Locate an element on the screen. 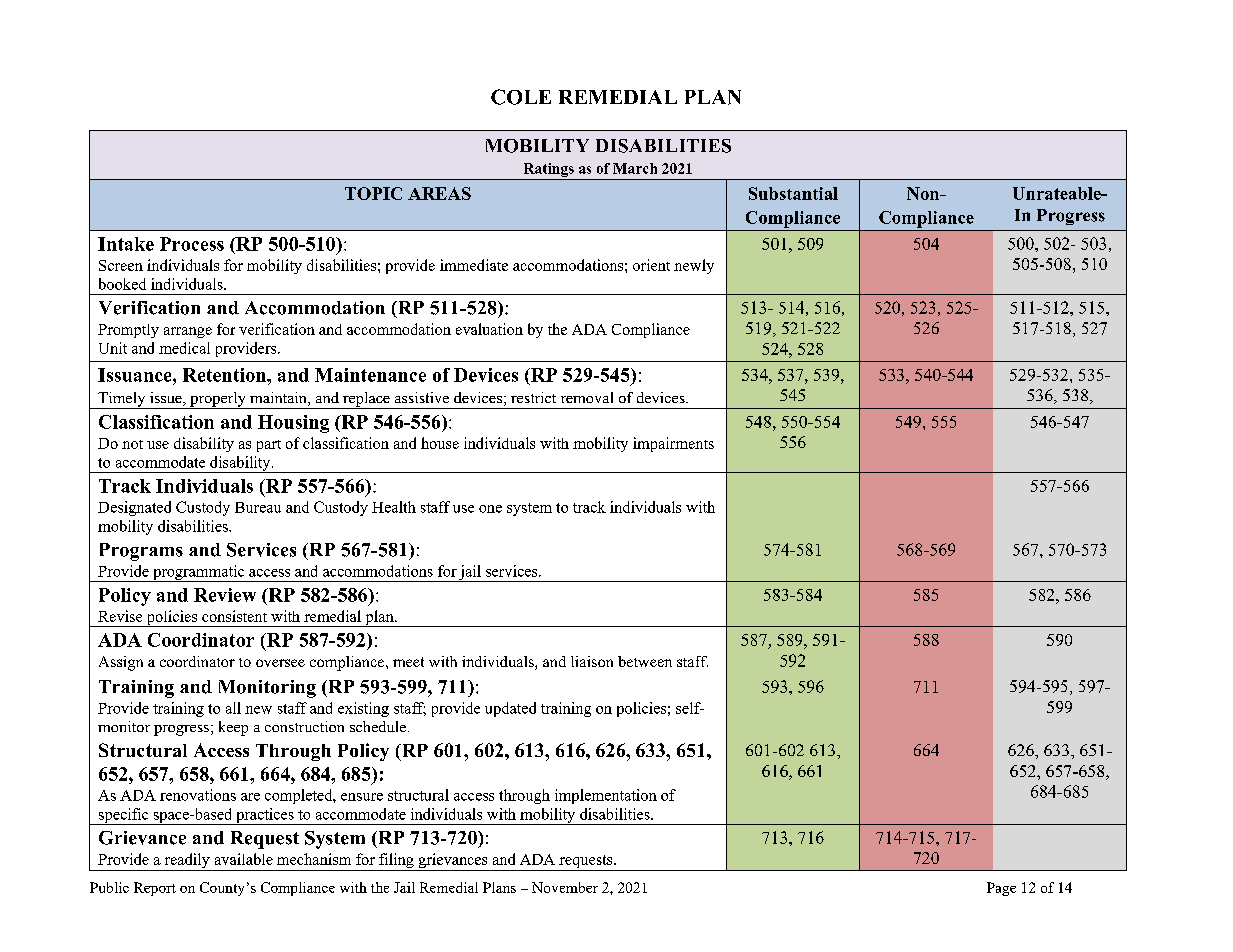 This screenshot has width=1233, height=952. readily is located at coordinates (187, 862).
